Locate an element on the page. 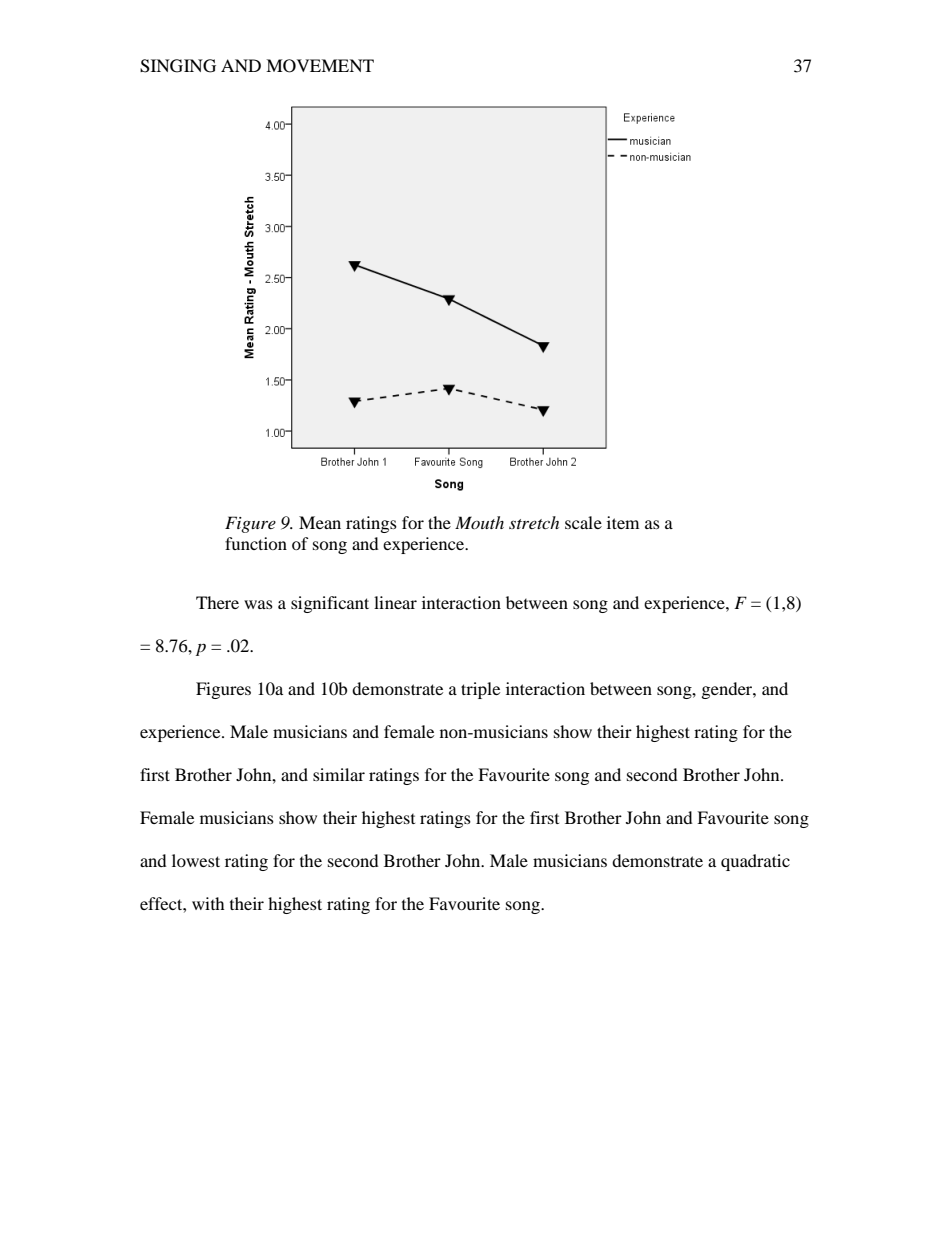 The image size is (952, 1233). linear is located at coordinates (395, 602).
